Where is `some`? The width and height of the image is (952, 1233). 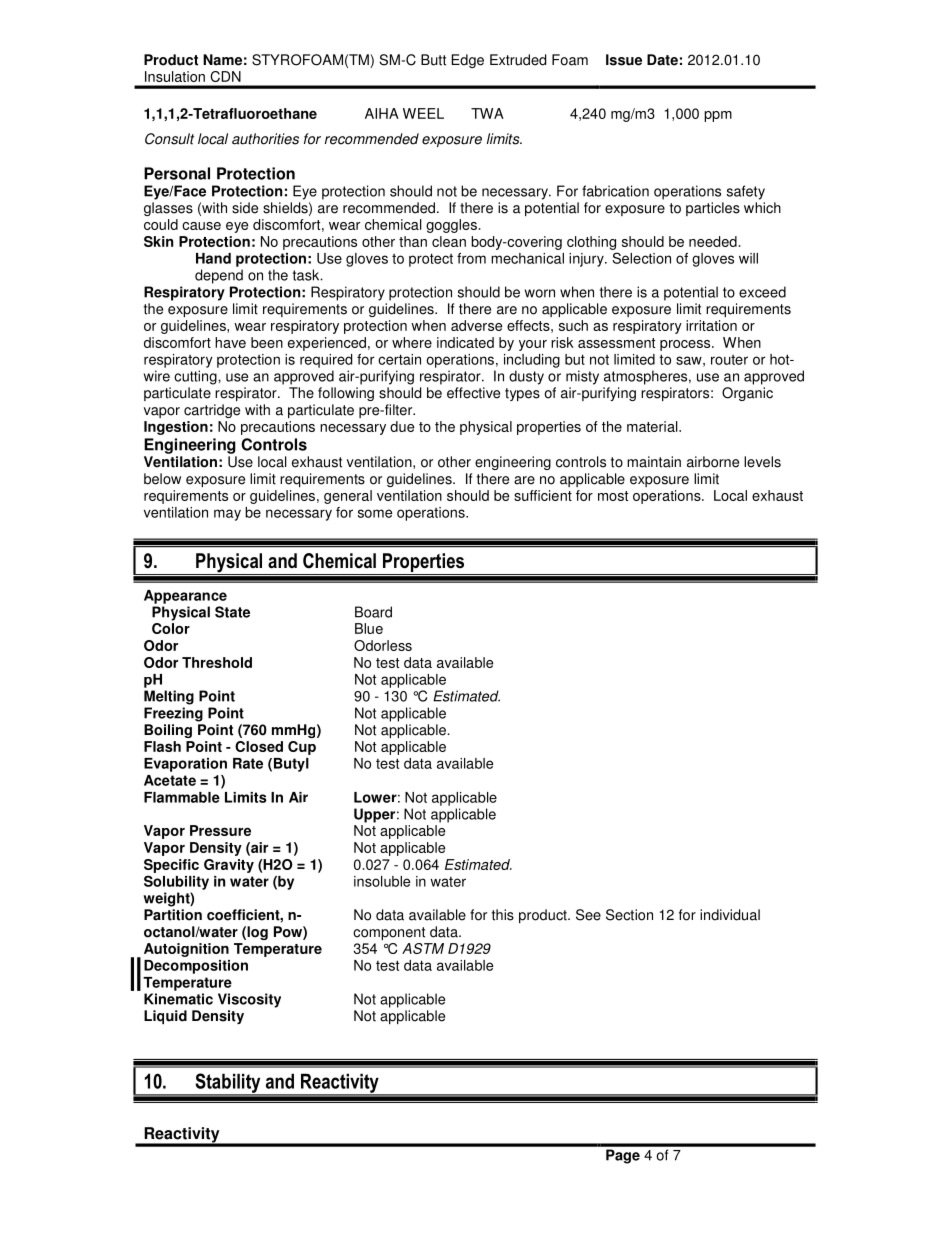
some is located at coordinates (375, 513).
